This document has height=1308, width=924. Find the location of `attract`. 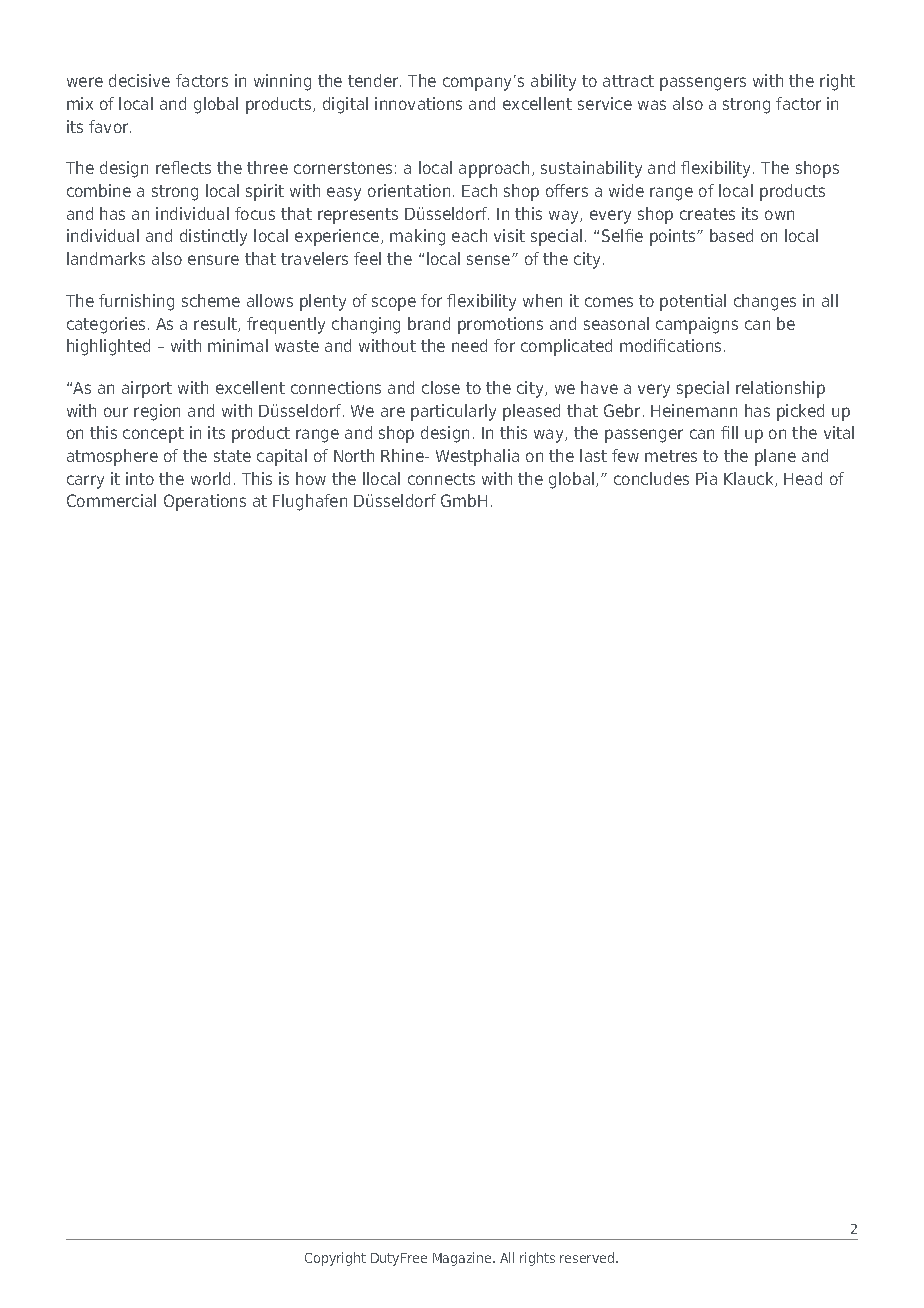

attract is located at coordinates (628, 81).
